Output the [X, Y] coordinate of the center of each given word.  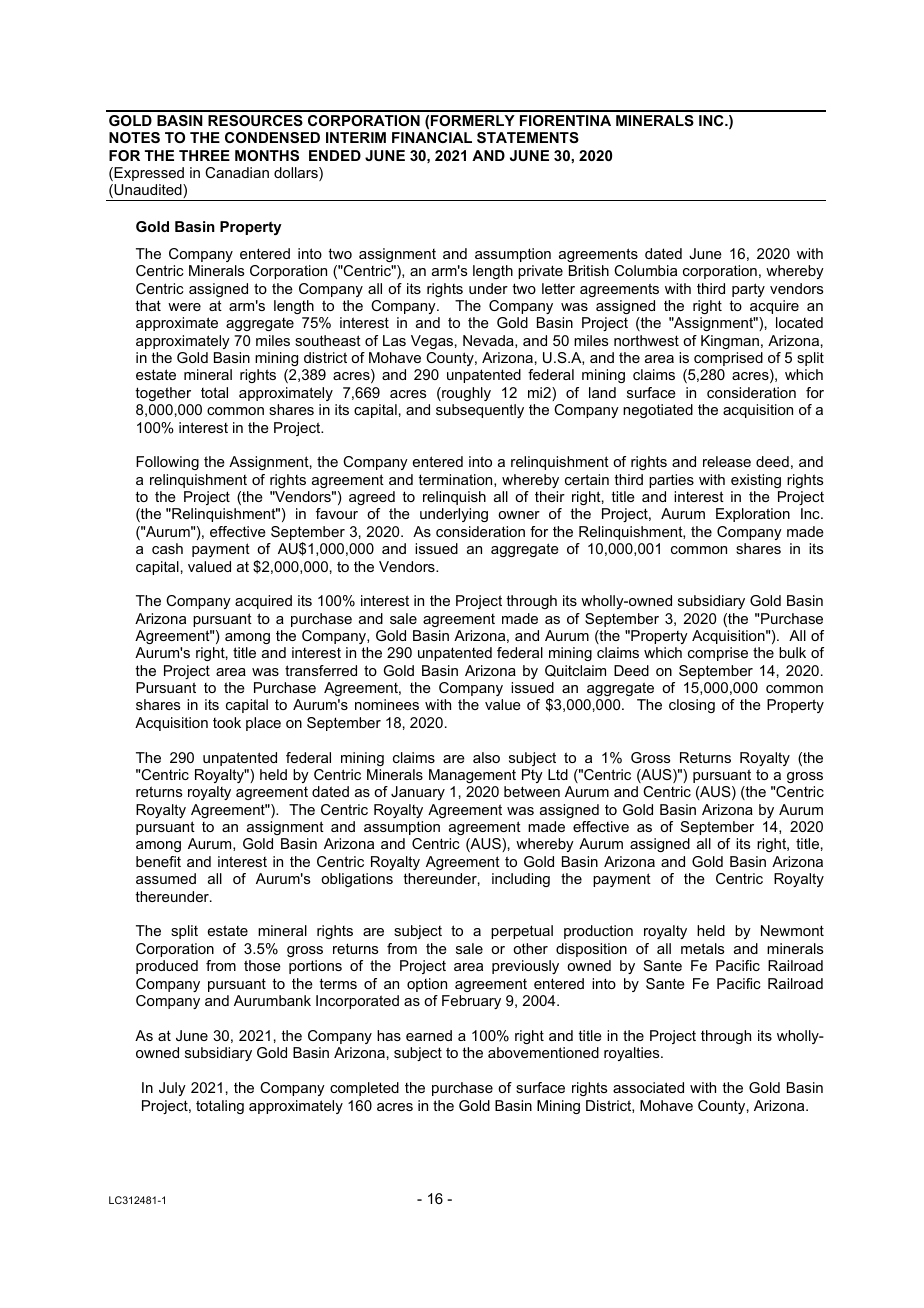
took [227, 722]
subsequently [480, 411]
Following [167, 463]
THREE [204, 155]
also [486, 757]
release [727, 461]
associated [648, 1087]
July [172, 1089]
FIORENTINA [565, 120]
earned [429, 1035]
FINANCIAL [432, 137]
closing [692, 706]
